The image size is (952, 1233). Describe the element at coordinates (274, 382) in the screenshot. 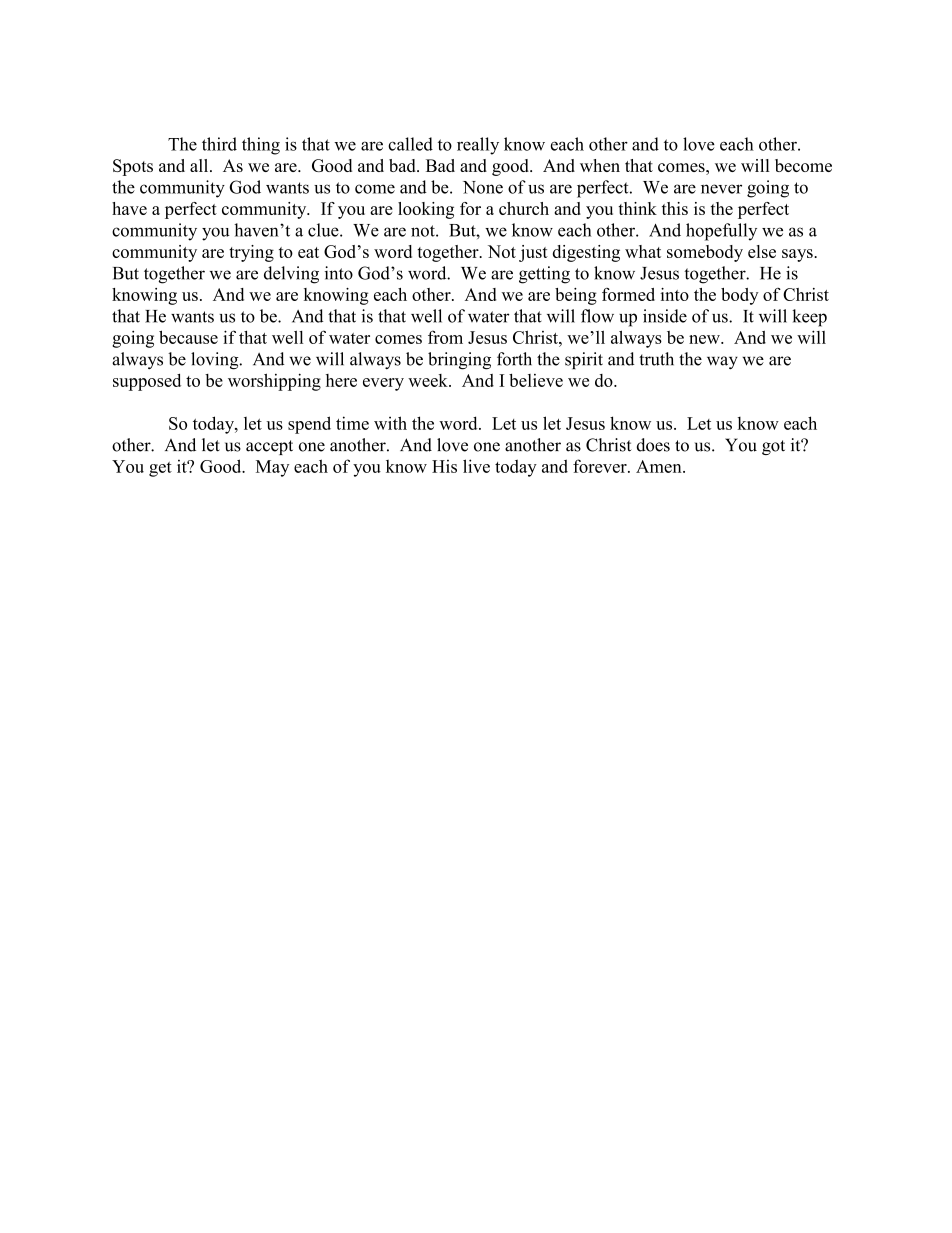

I see `worshipping` at that location.
